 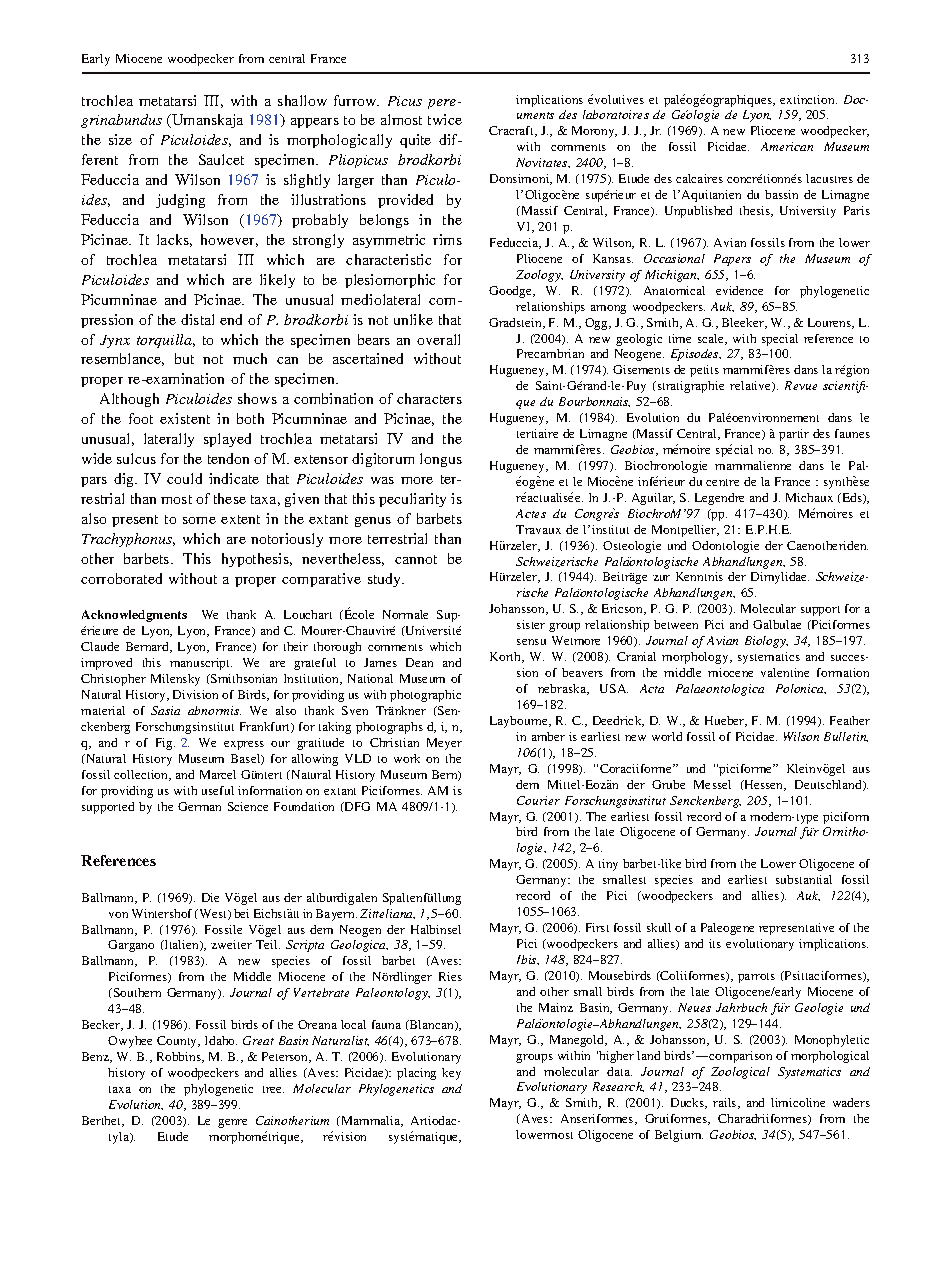 What do you see at coordinates (451, 1074) in the image?
I see `key` at bounding box center [451, 1074].
